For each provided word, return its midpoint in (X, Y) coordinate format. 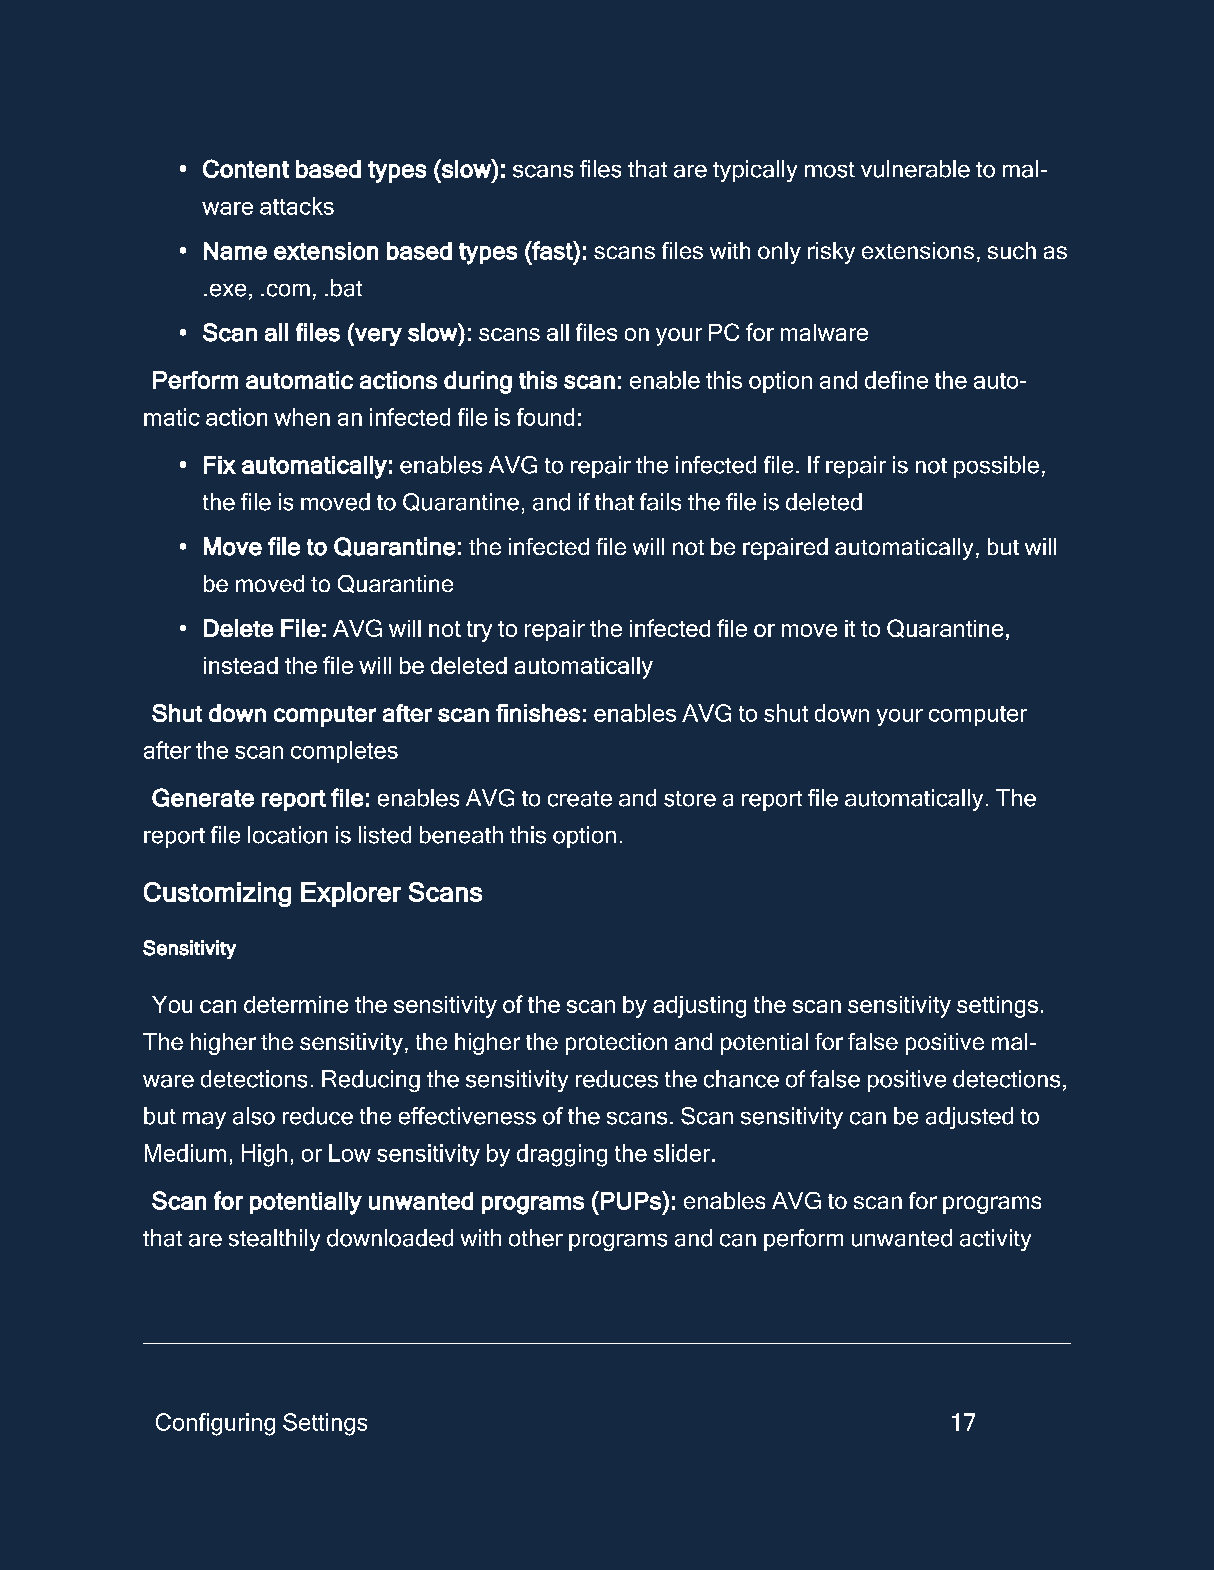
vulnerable (915, 169)
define (896, 380)
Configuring (215, 1424)
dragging (562, 1155)
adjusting (699, 1007)
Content (246, 168)
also (254, 1116)
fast (552, 250)
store (690, 799)
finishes (538, 713)
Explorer (351, 894)
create (580, 799)
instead (241, 665)
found (545, 417)
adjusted (969, 1118)
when (302, 417)
